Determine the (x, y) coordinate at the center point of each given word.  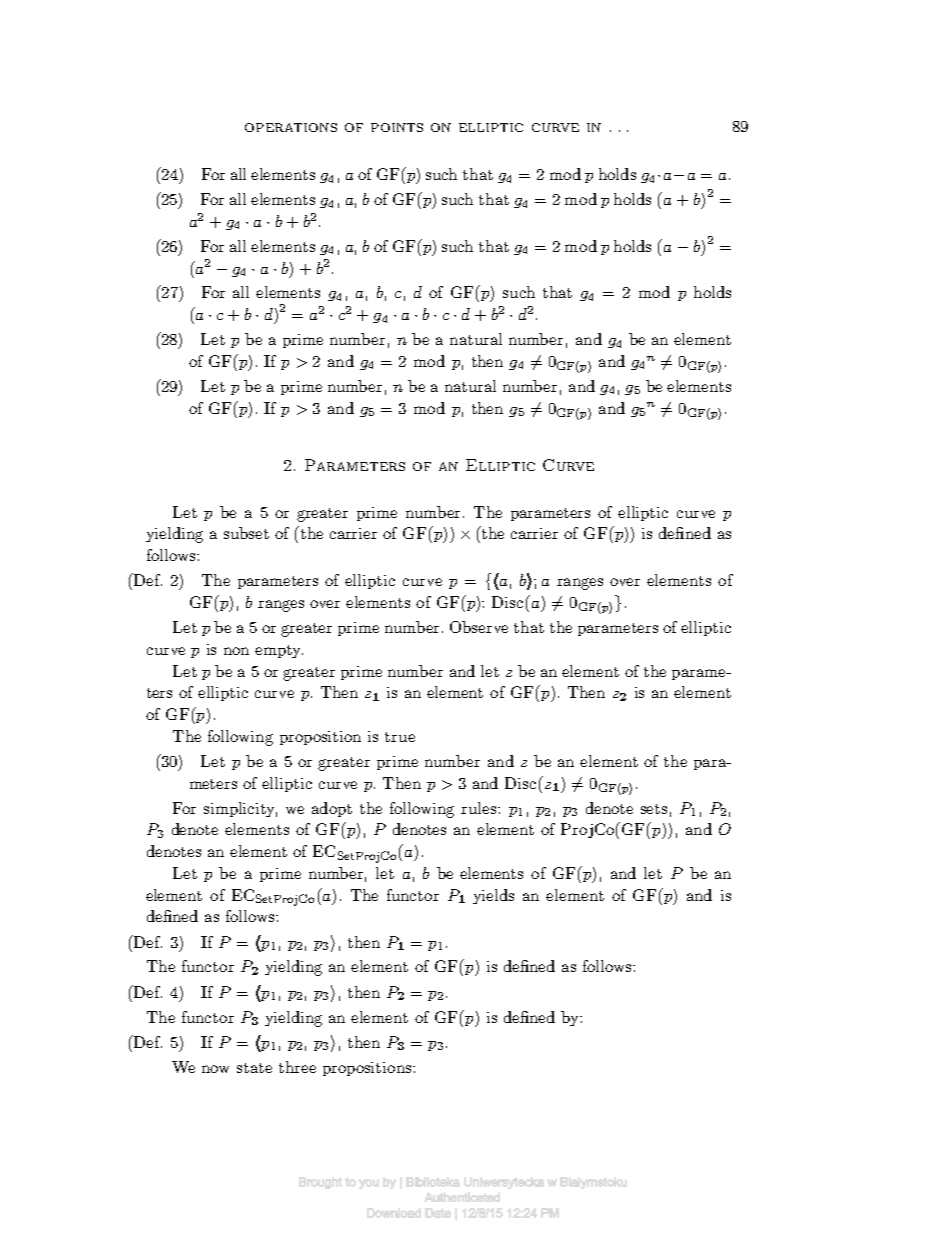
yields (493, 896)
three (297, 1067)
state (254, 1068)
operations (291, 127)
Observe (479, 627)
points (397, 127)
